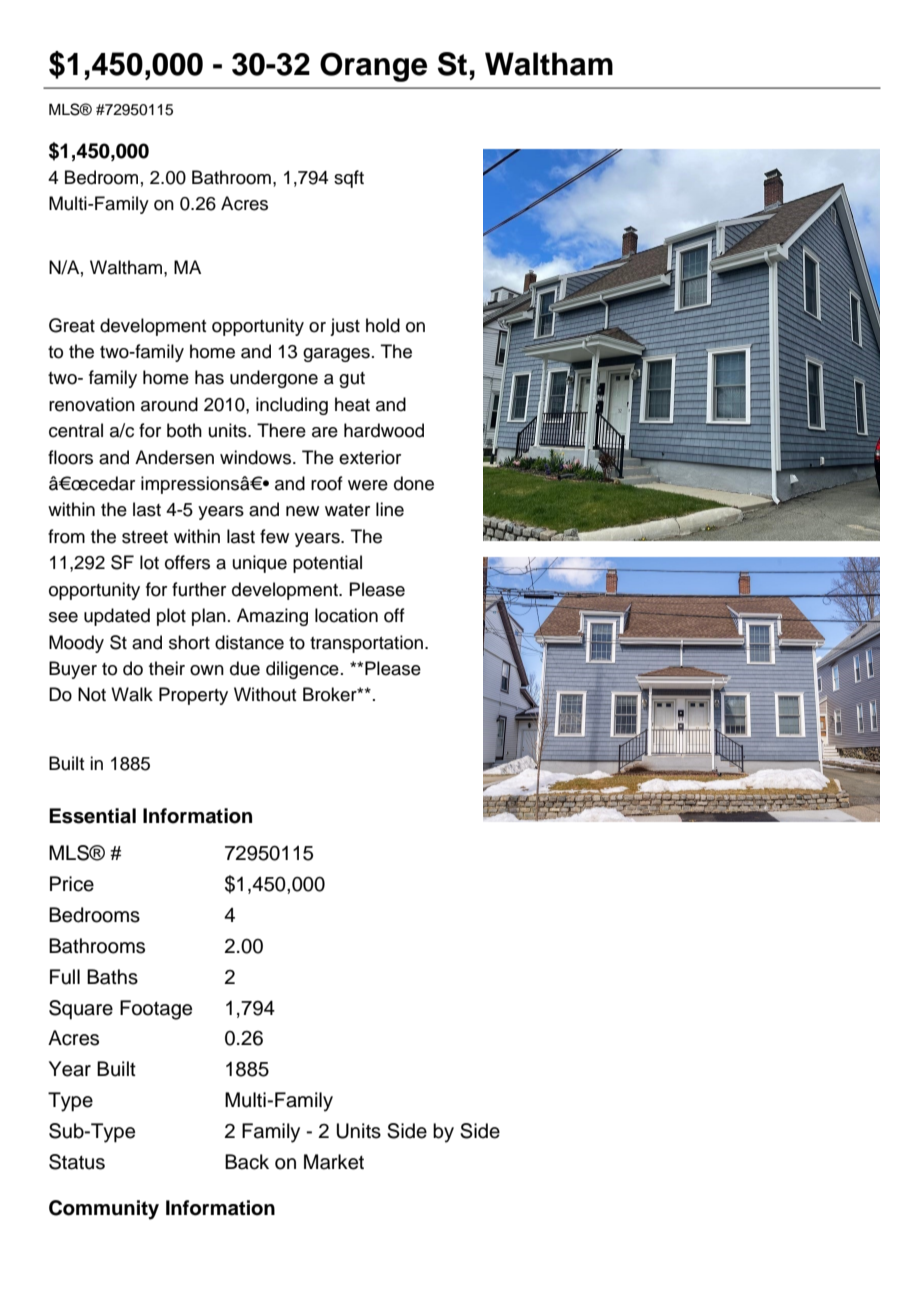 The width and height of the screenshot is (924, 1308). Describe the element at coordinates (209, 377) in the screenshot. I see `has` at that location.
